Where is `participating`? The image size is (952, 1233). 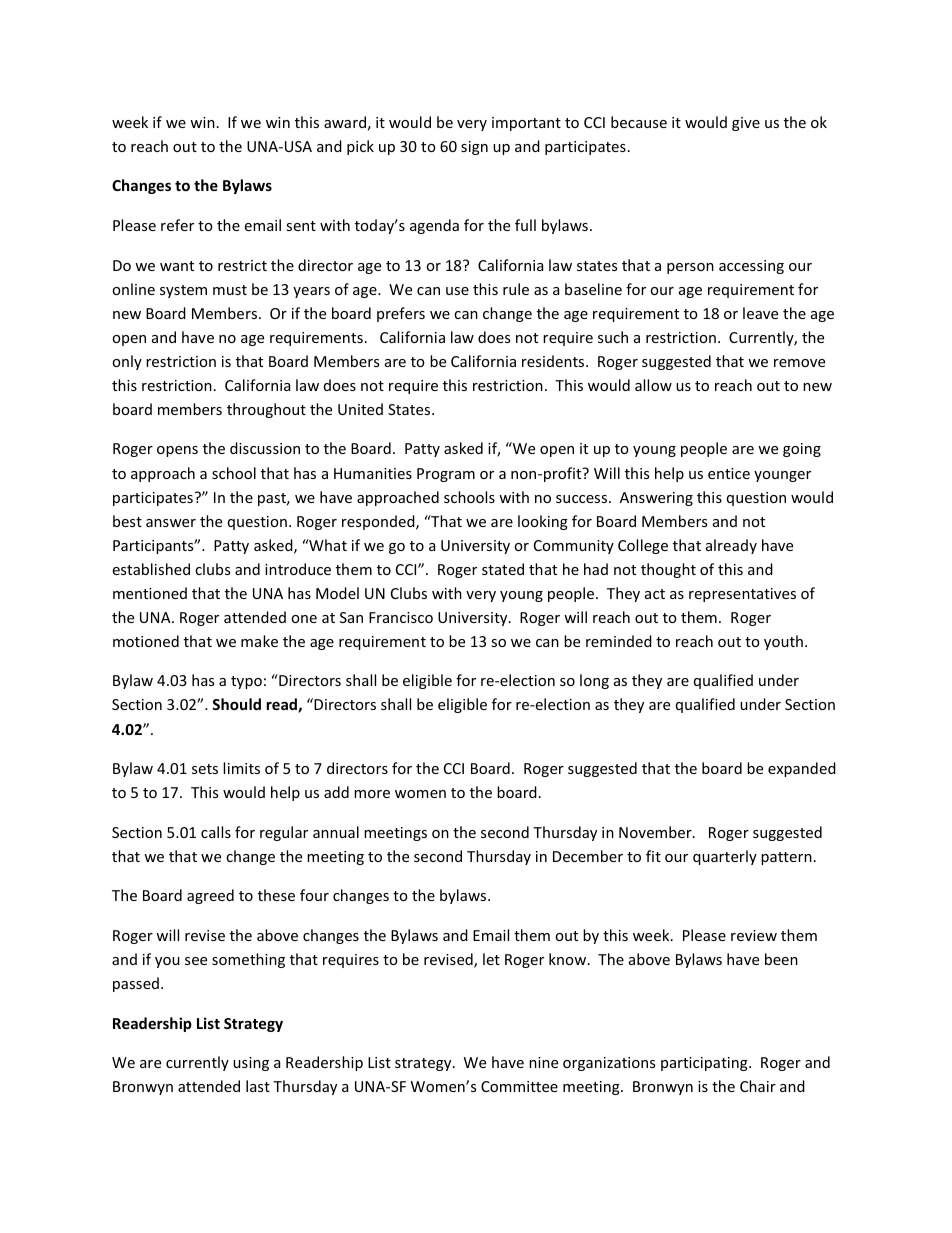
participating is located at coordinates (705, 1064).
